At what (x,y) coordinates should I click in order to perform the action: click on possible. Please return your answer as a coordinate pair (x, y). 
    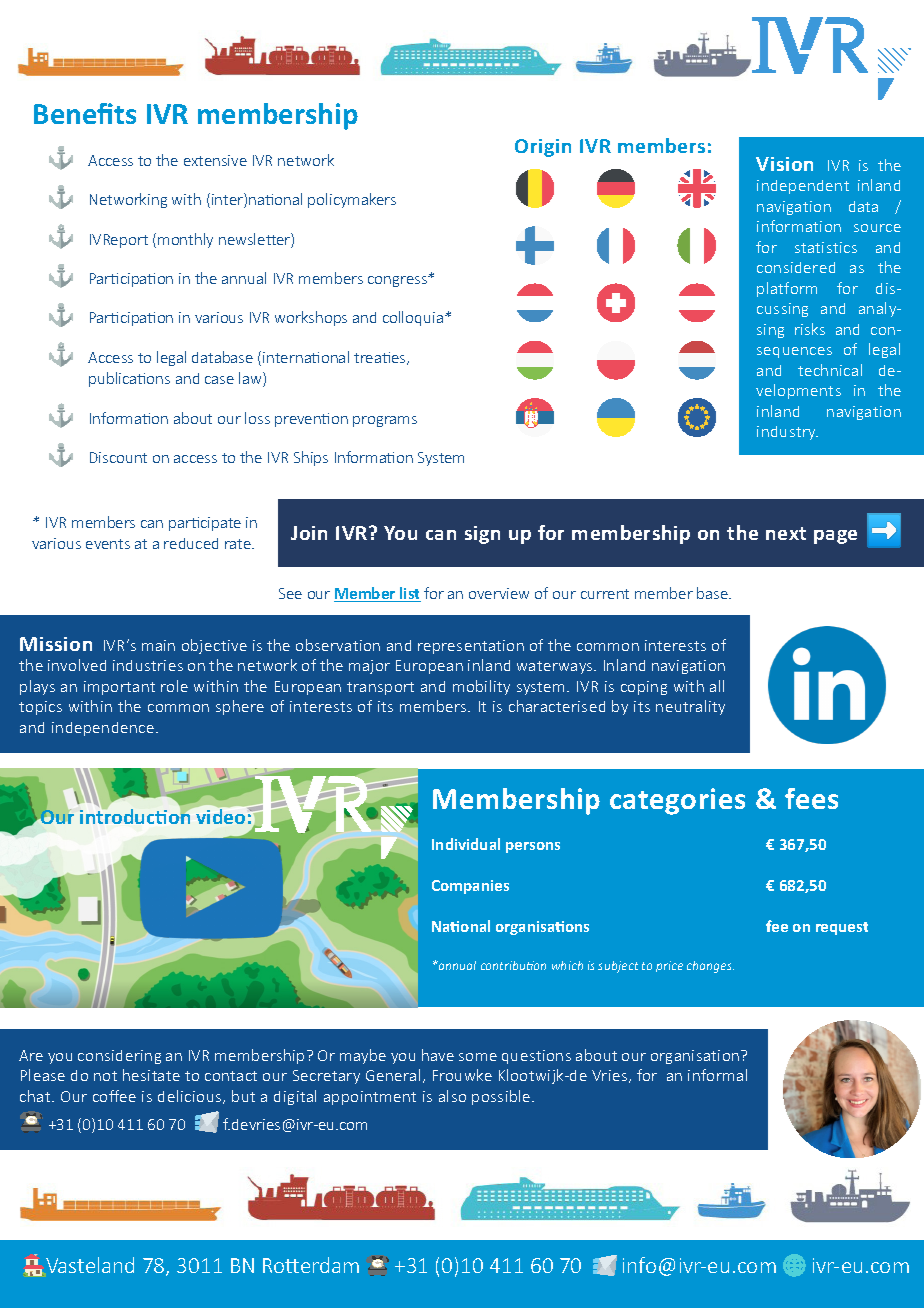
    Looking at the image, I should click on (502, 1097).
